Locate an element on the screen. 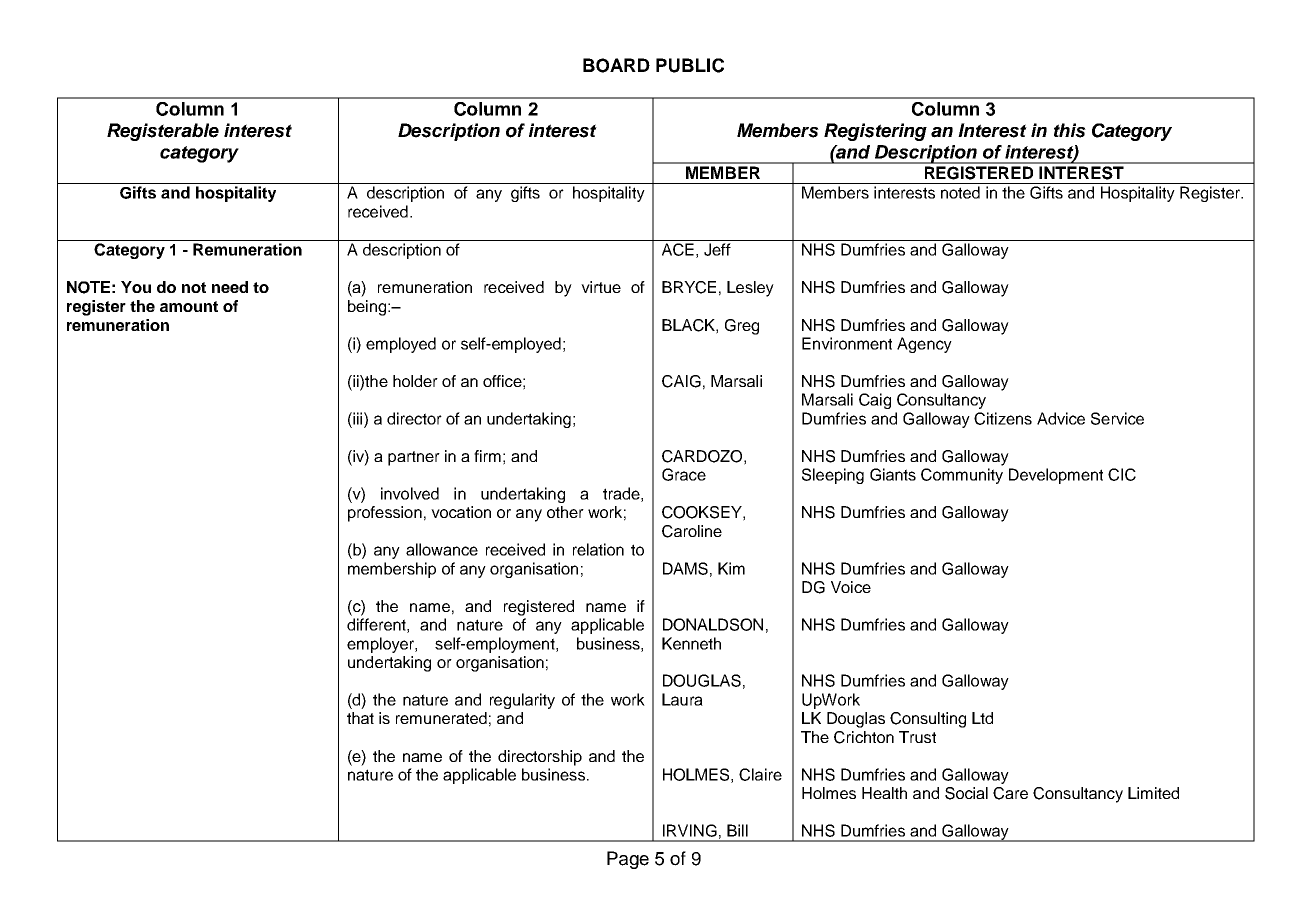  allowance is located at coordinates (442, 549).
